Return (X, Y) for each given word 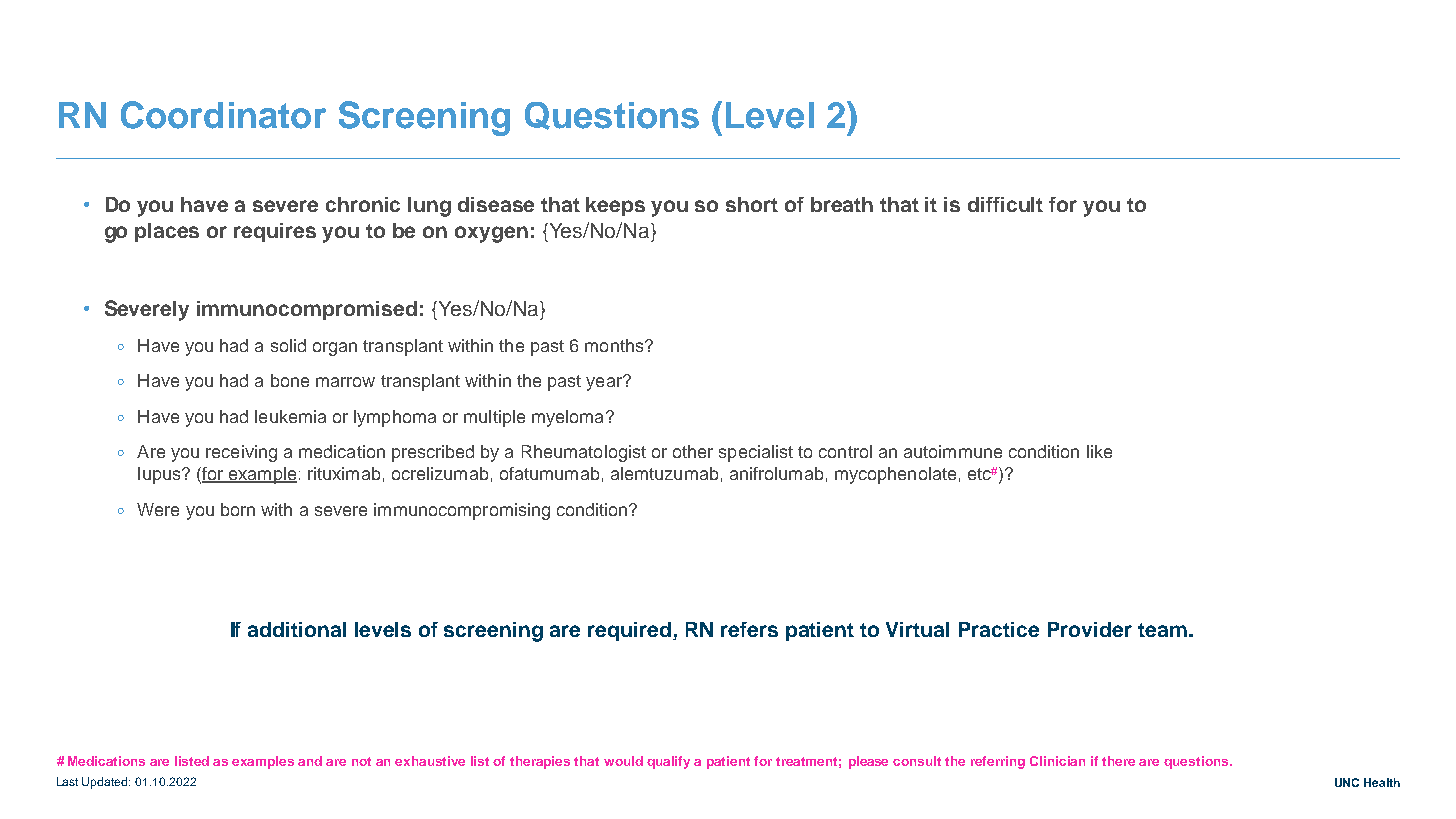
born (238, 509)
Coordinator (223, 115)
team (1162, 630)
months (615, 345)
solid (288, 345)
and (310, 761)
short (752, 204)
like (1099, 451)
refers (749, 629)
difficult (1005, 204)
